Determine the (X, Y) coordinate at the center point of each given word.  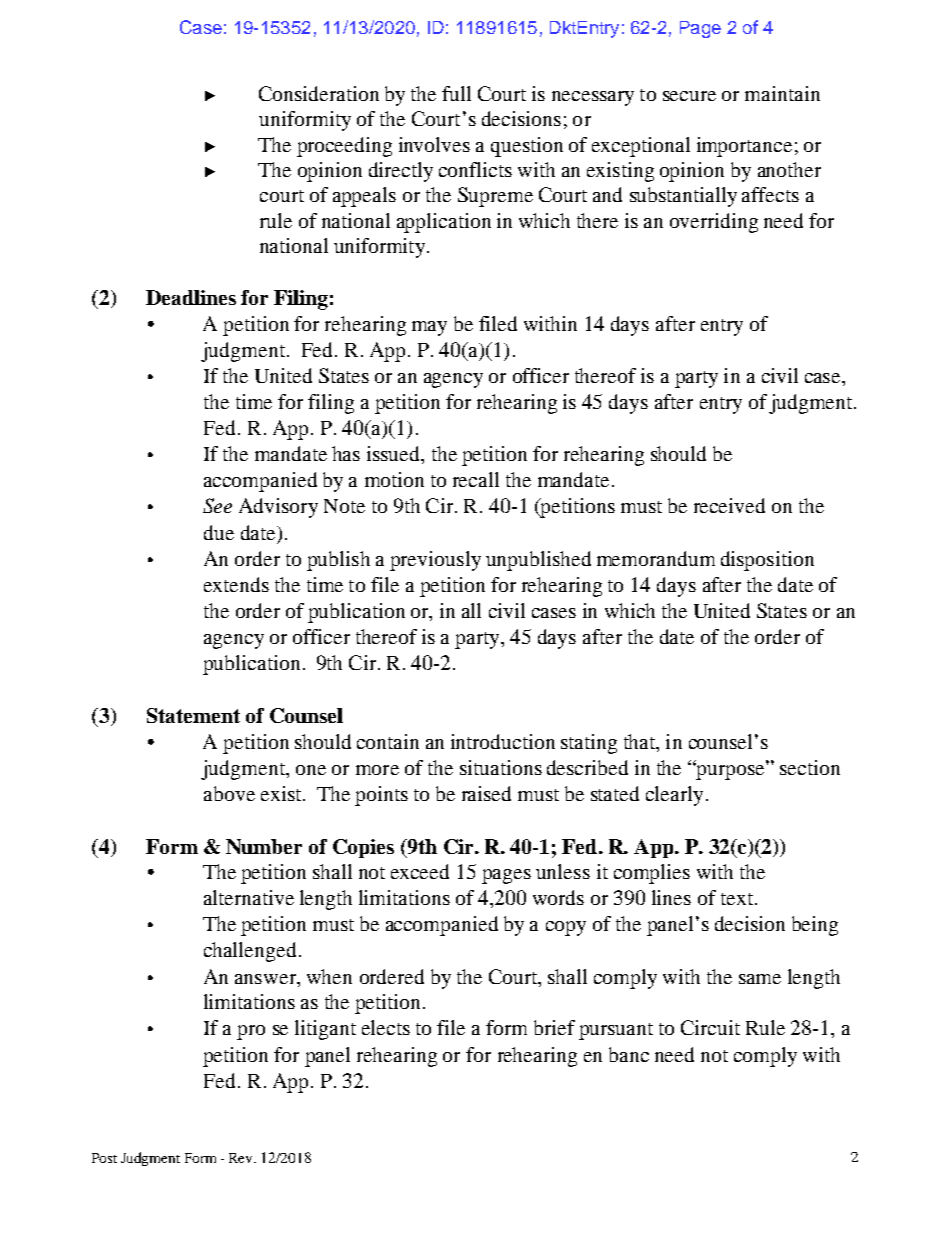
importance (744, 147)
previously (435, 561)
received (729, 505)
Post (104, 1158)
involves (434, 144)
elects (386, 1027)
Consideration (319, 93)
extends (236, 584)
